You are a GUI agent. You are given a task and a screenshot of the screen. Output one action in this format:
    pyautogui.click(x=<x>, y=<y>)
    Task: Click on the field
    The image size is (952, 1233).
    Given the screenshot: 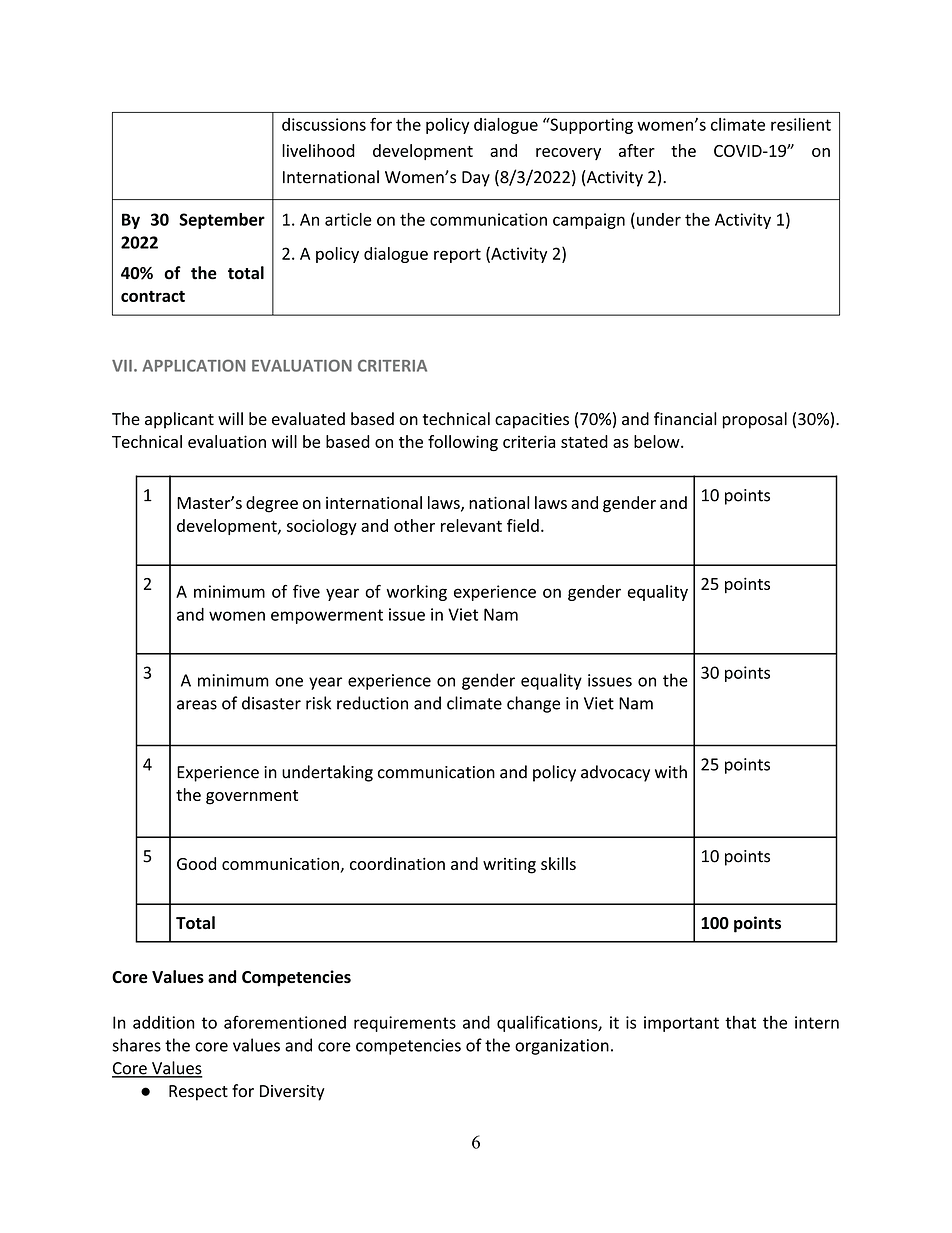 What is the action you would take?
    pyautogui.click(x=523, y=525)
